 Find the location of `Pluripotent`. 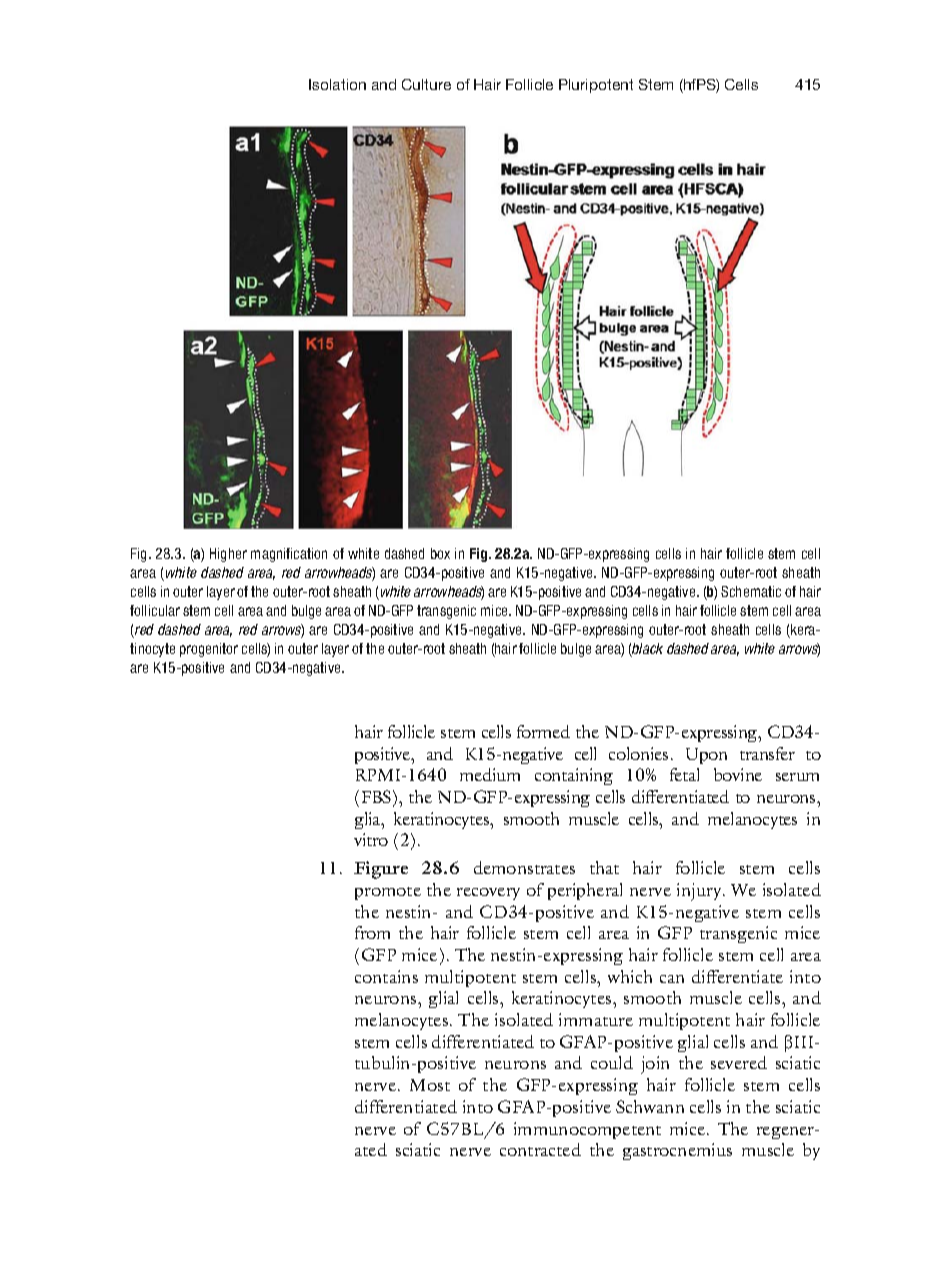

Pluripotent is located at coordinates (596, 86).
